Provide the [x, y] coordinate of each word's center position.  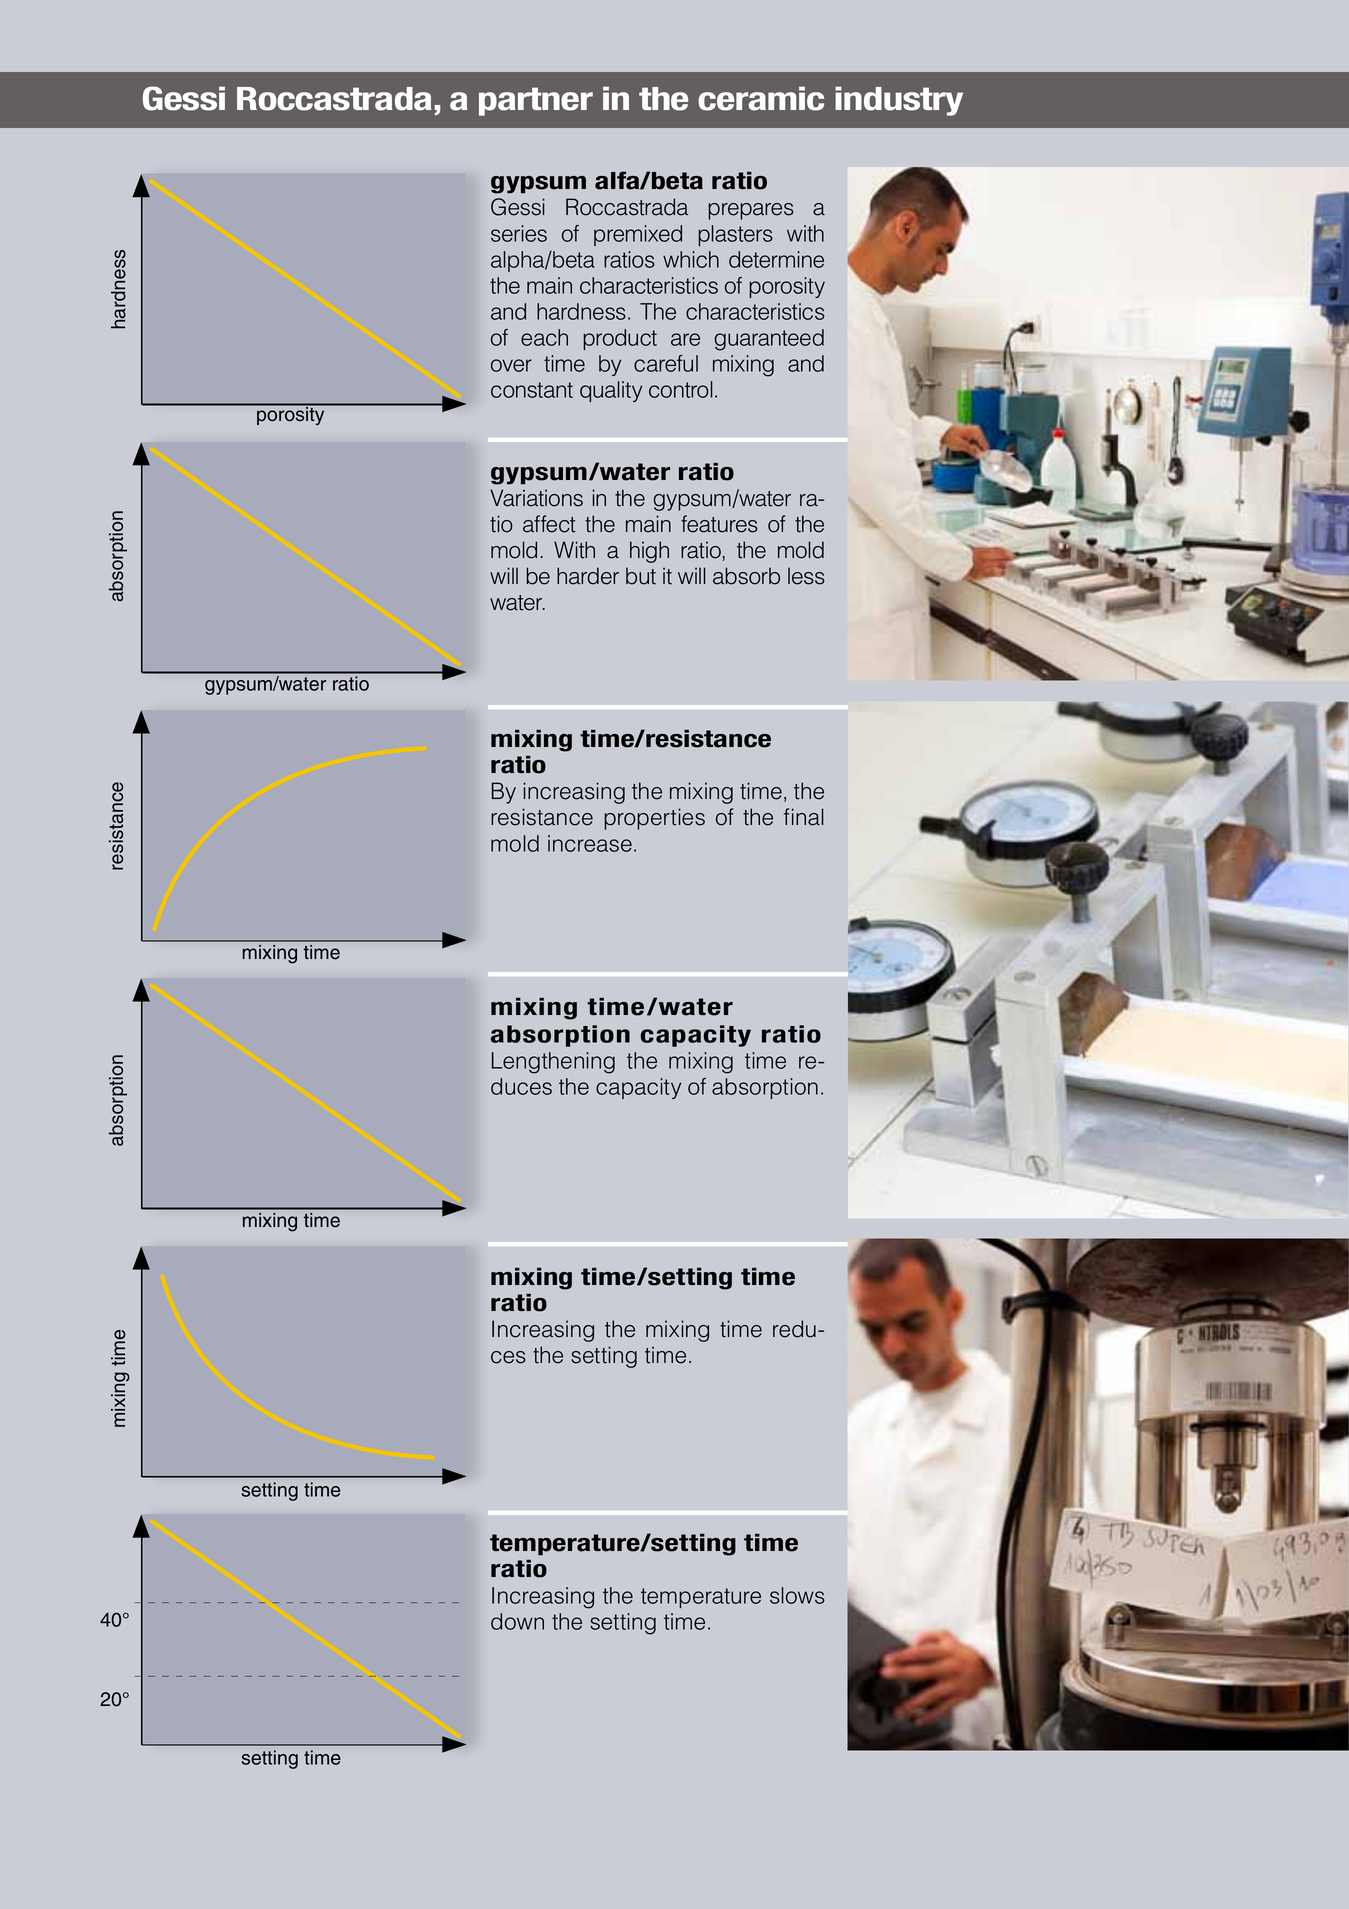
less [806, 576]
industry [899, 101]
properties [654, 819]
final [804, 817]
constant [532, 390]
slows [797, 1595]
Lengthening [553, 1063]
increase [590, 843]
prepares [751, 211]
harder [588, 576]
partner [536, 101]
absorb [746, 576]
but [641, 576]
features [719, 524]
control [681, 389]
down [517, 1621]
